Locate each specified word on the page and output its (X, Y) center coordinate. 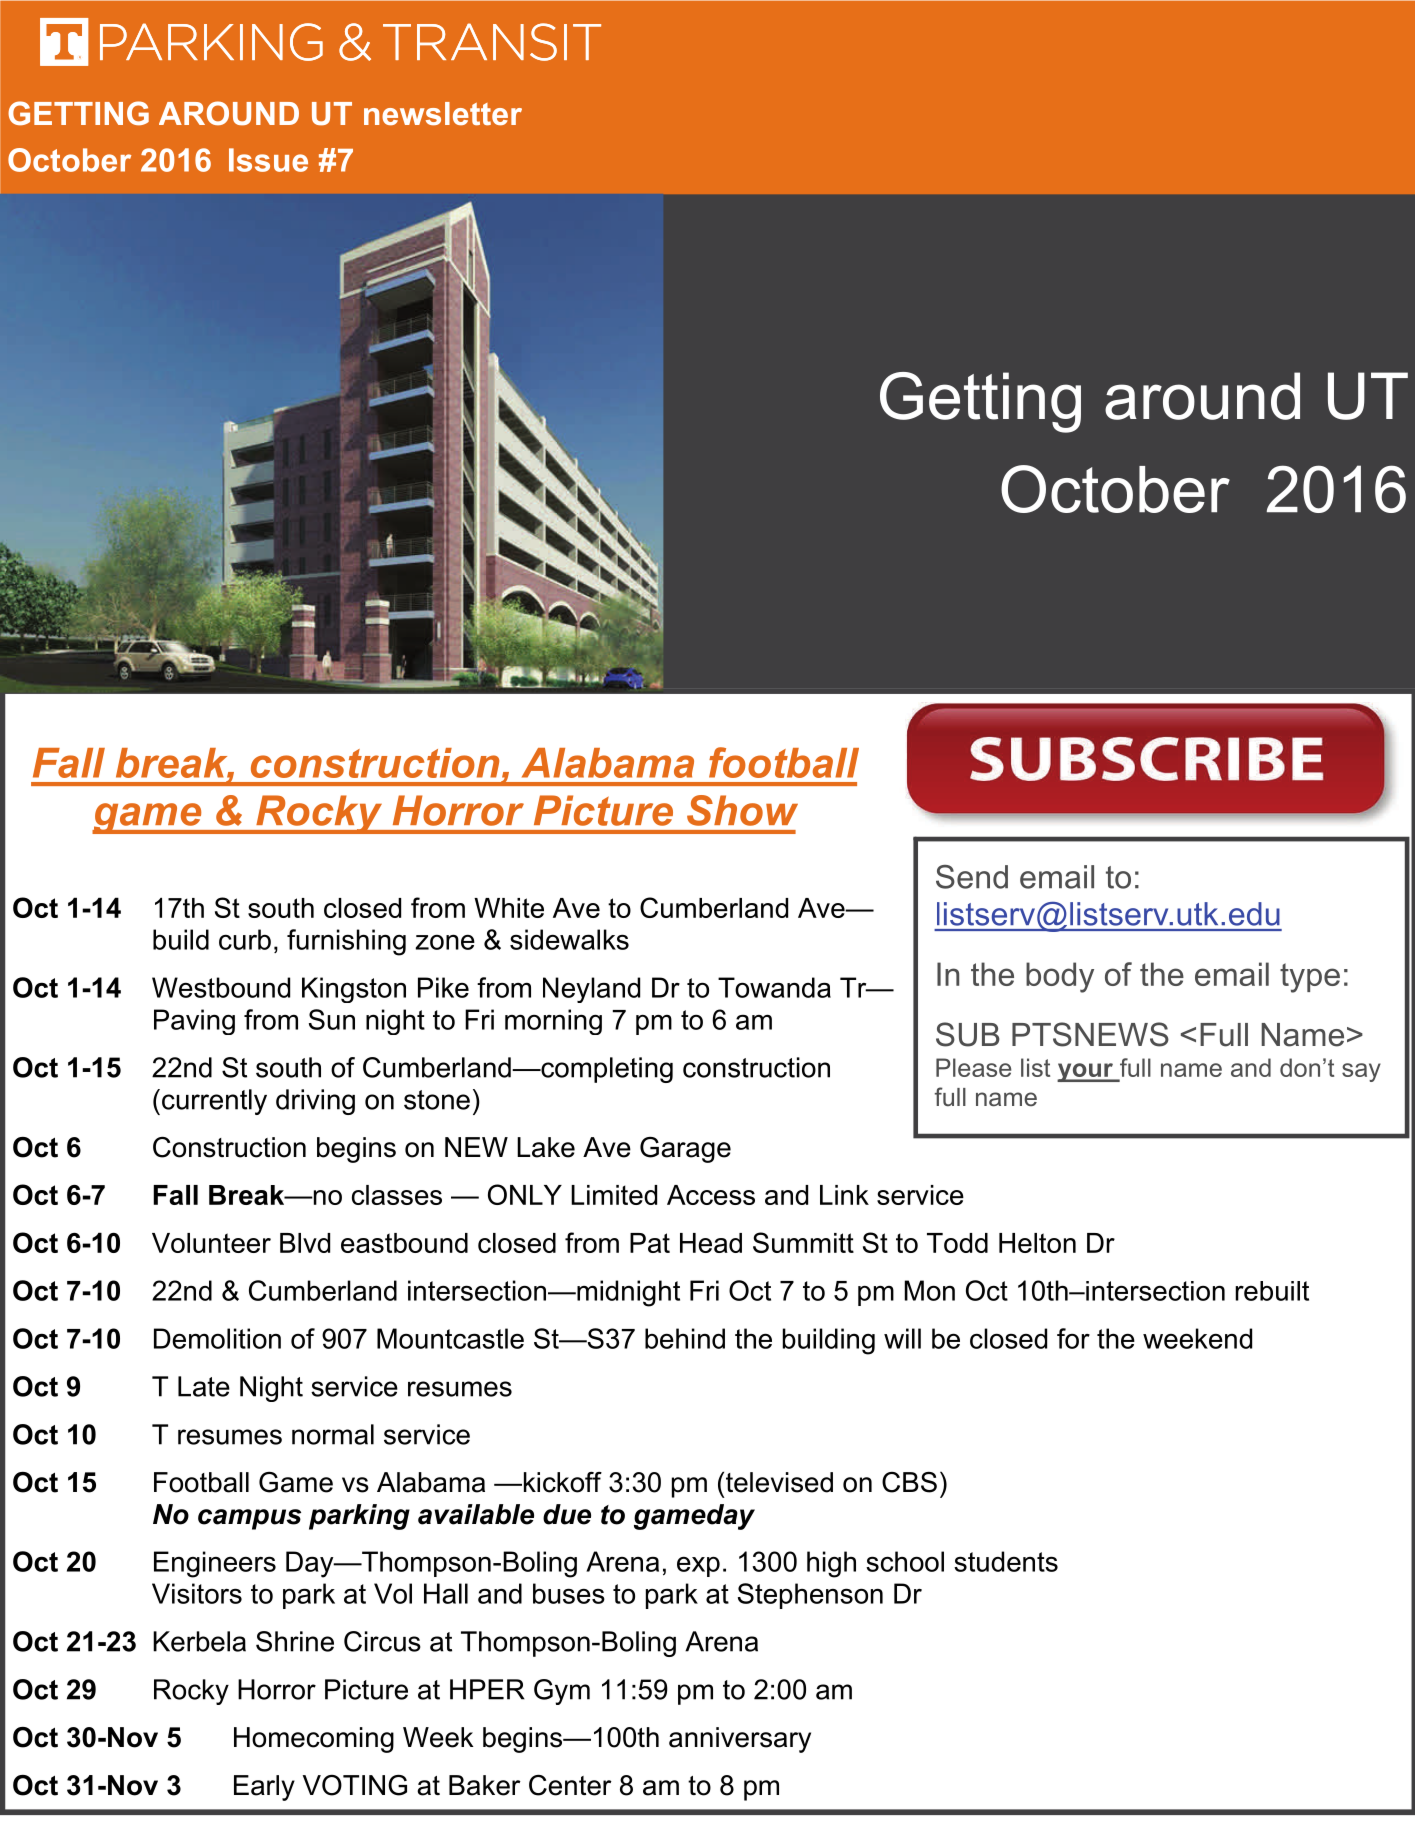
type (1310, 978)
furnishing (346, 942)
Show (742, 810)
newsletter (443, 113)
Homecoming (314, 1740)
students (1006, 1561)
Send (972, 877)
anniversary (740, 1740)
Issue (268, 160)
